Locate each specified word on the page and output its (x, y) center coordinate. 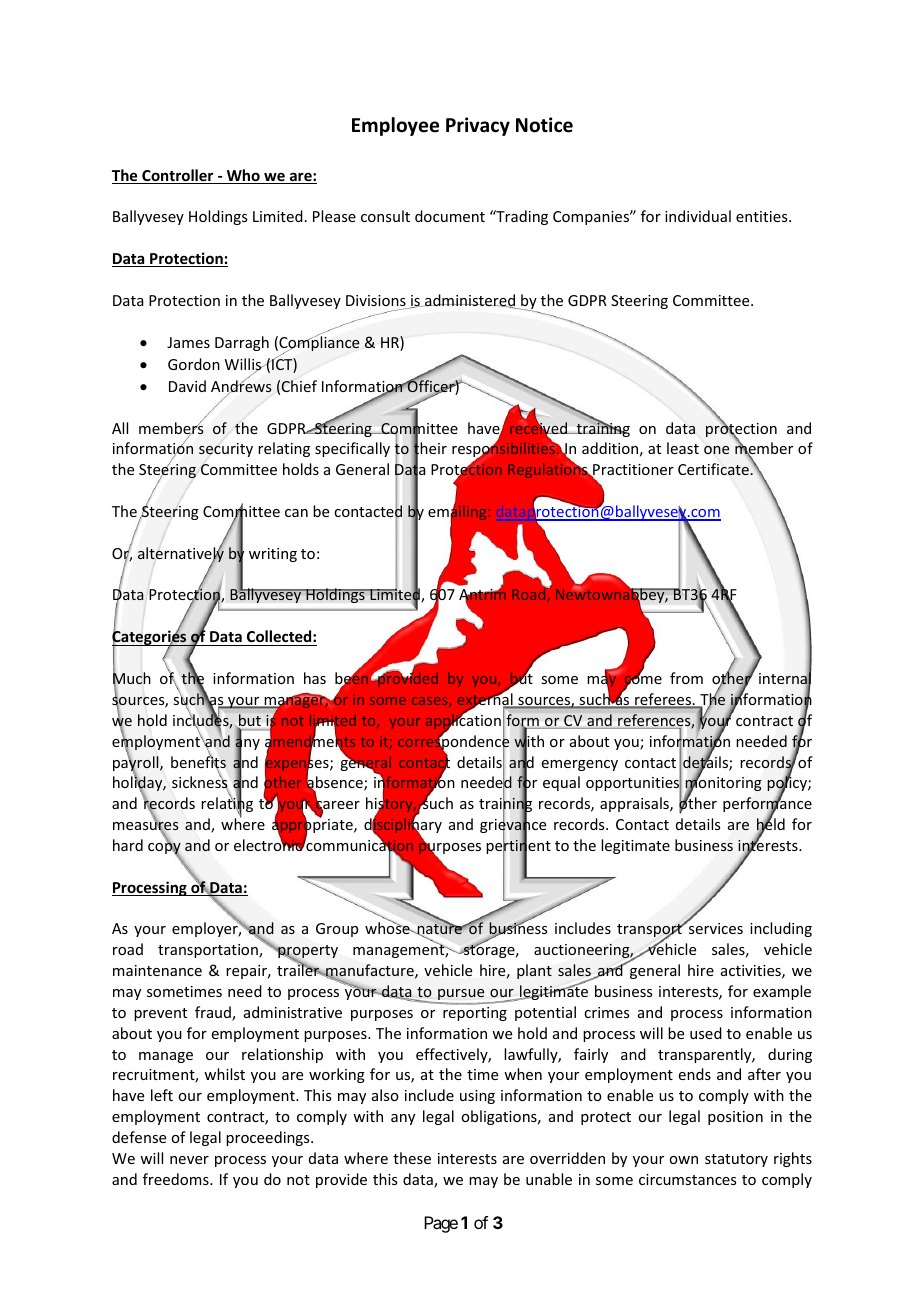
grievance (513, 826)
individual (698, 216)
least (683, 448)
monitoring (723, 784)
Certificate (714, 469)
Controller (178, 176)
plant (534, 971)
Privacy (478, 126)
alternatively (181, 555)
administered (470, 301)
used (706, 1033)
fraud (214, 1013)
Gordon (194, 364)
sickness (200, 783)
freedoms (177, 1179)
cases (431, 702)
